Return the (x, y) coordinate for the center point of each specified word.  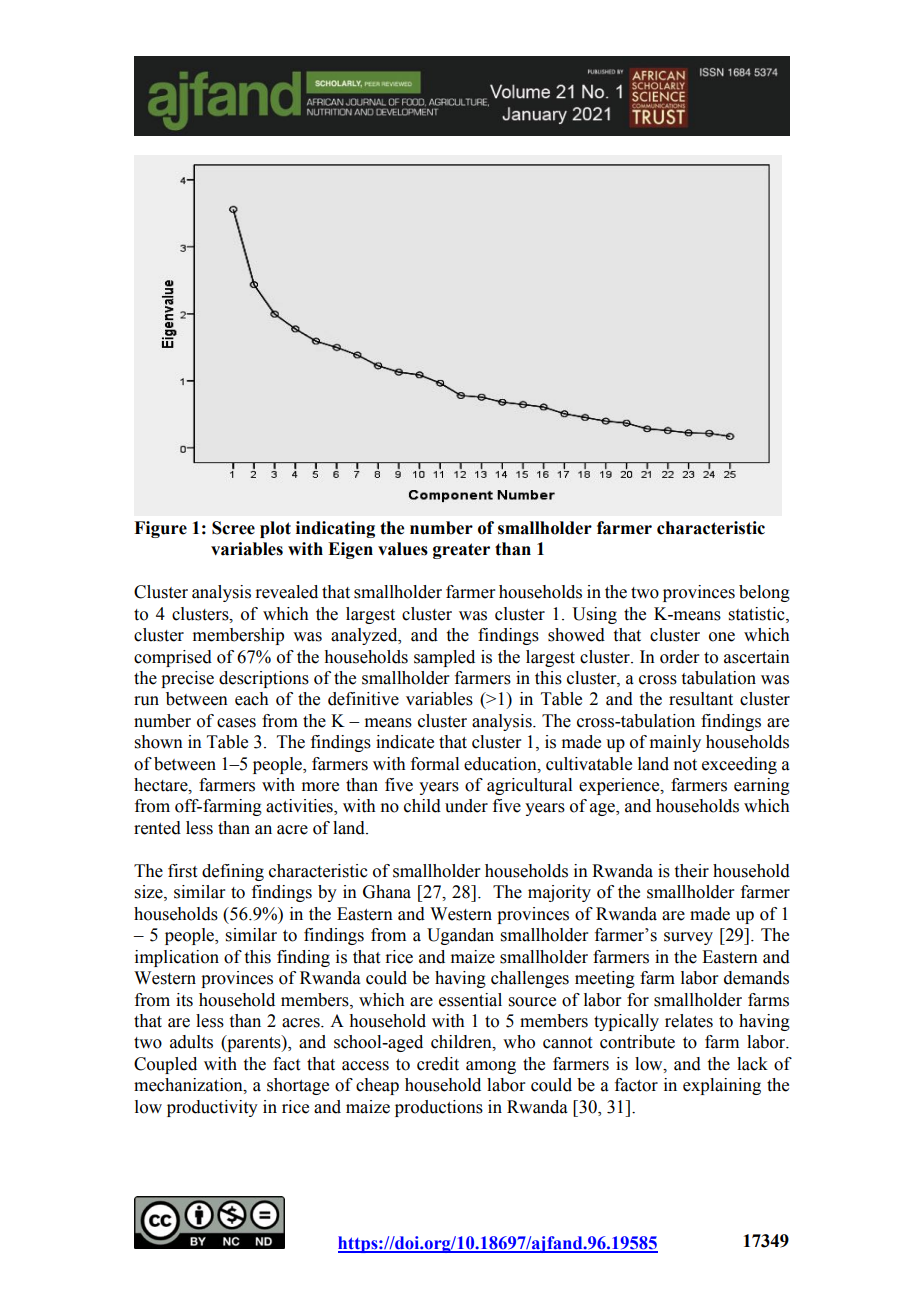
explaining (722, 1086)
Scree (233, 528)
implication (177, 958)
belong (764, 593)
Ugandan (460, 936)
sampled (444, 658)
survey (688, 938)
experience (620, 786)
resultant (701, 699)
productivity (212, 1108)
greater (461, 551)
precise (187, 679)
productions (439, 1108)
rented (157, 828)
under (466, 806)
